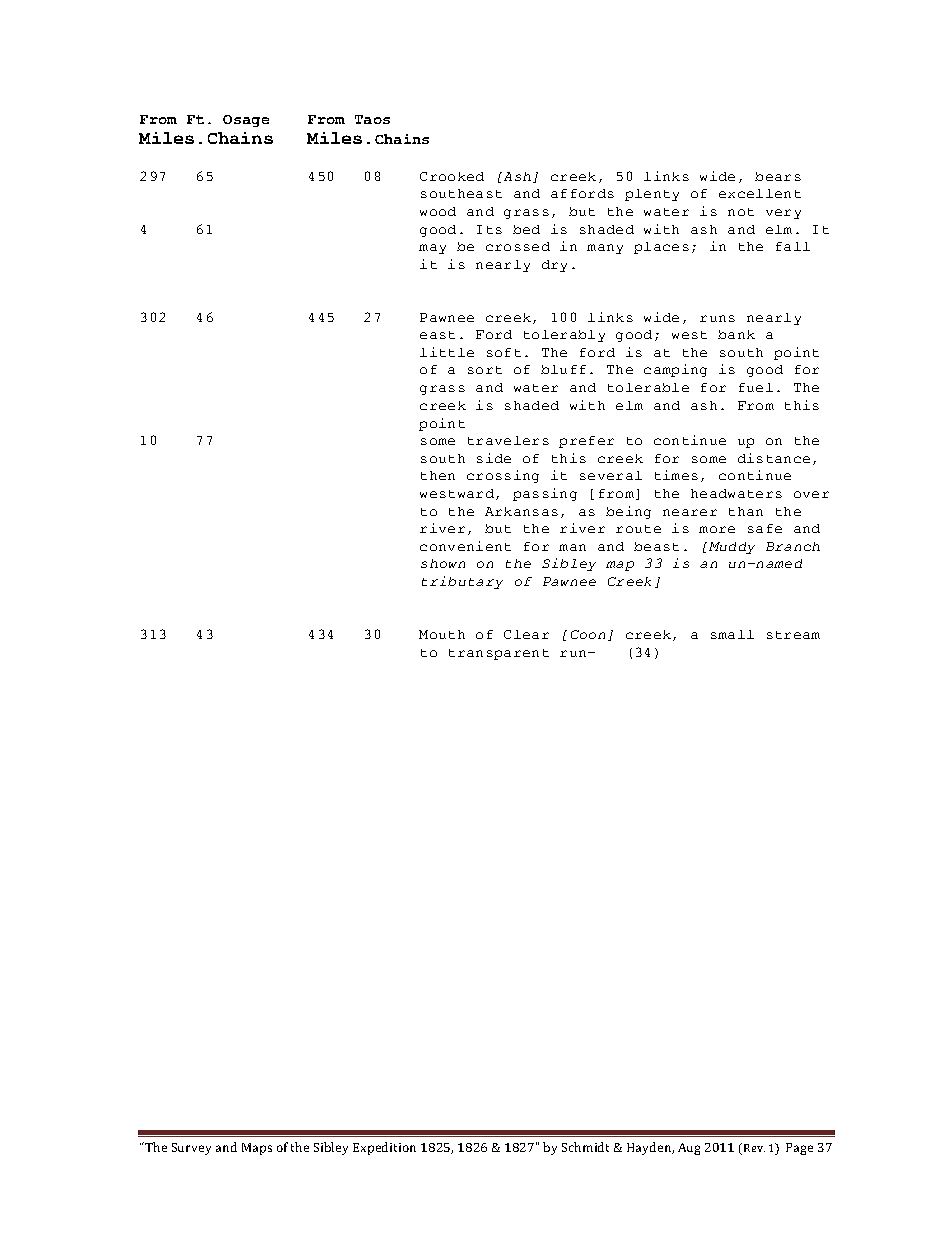 This document has height=1233, width=952. I want to click on may, so click(432, 249).
